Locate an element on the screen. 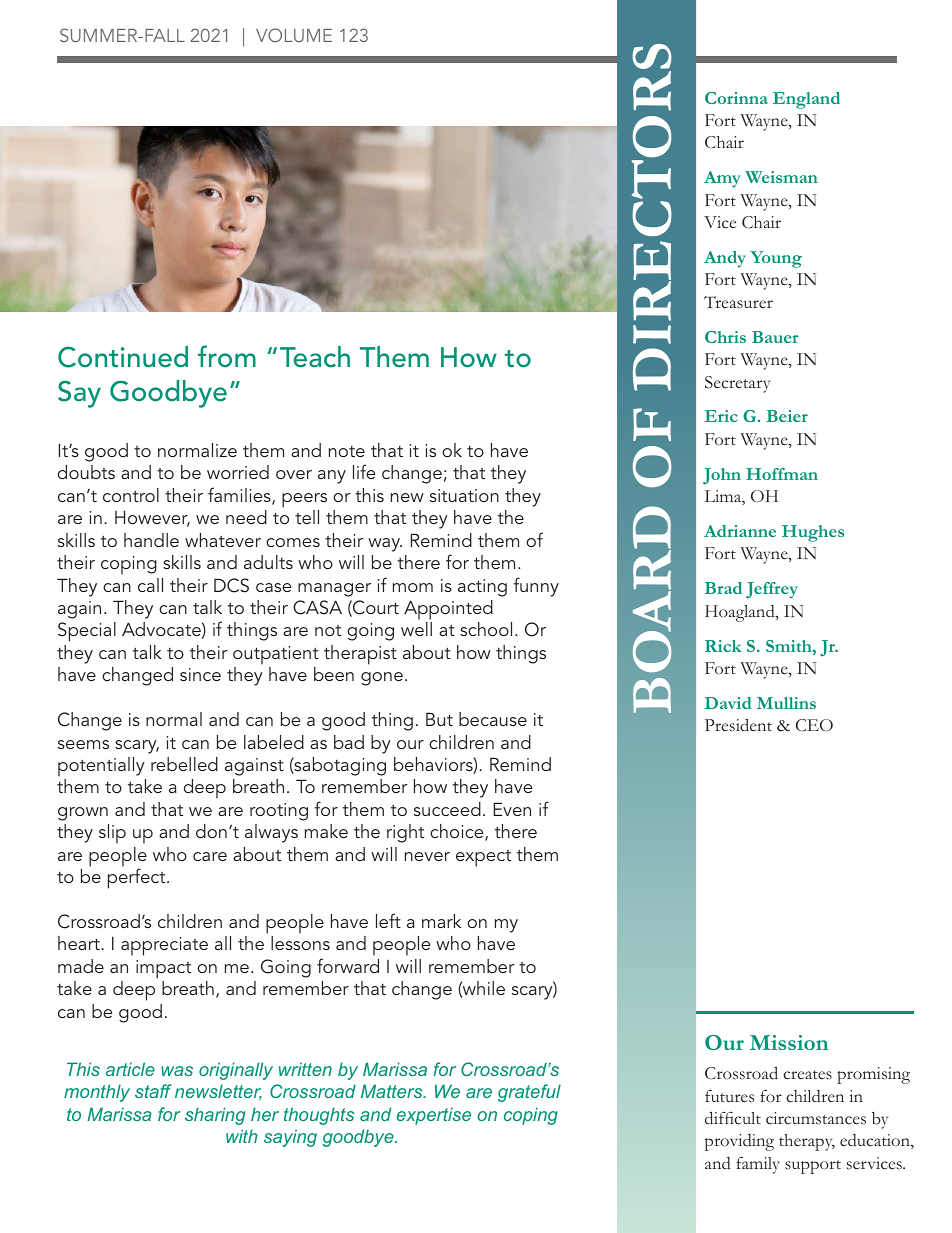 The image size is (952, 1233). therapy is located at coordinates (807, 1142).
